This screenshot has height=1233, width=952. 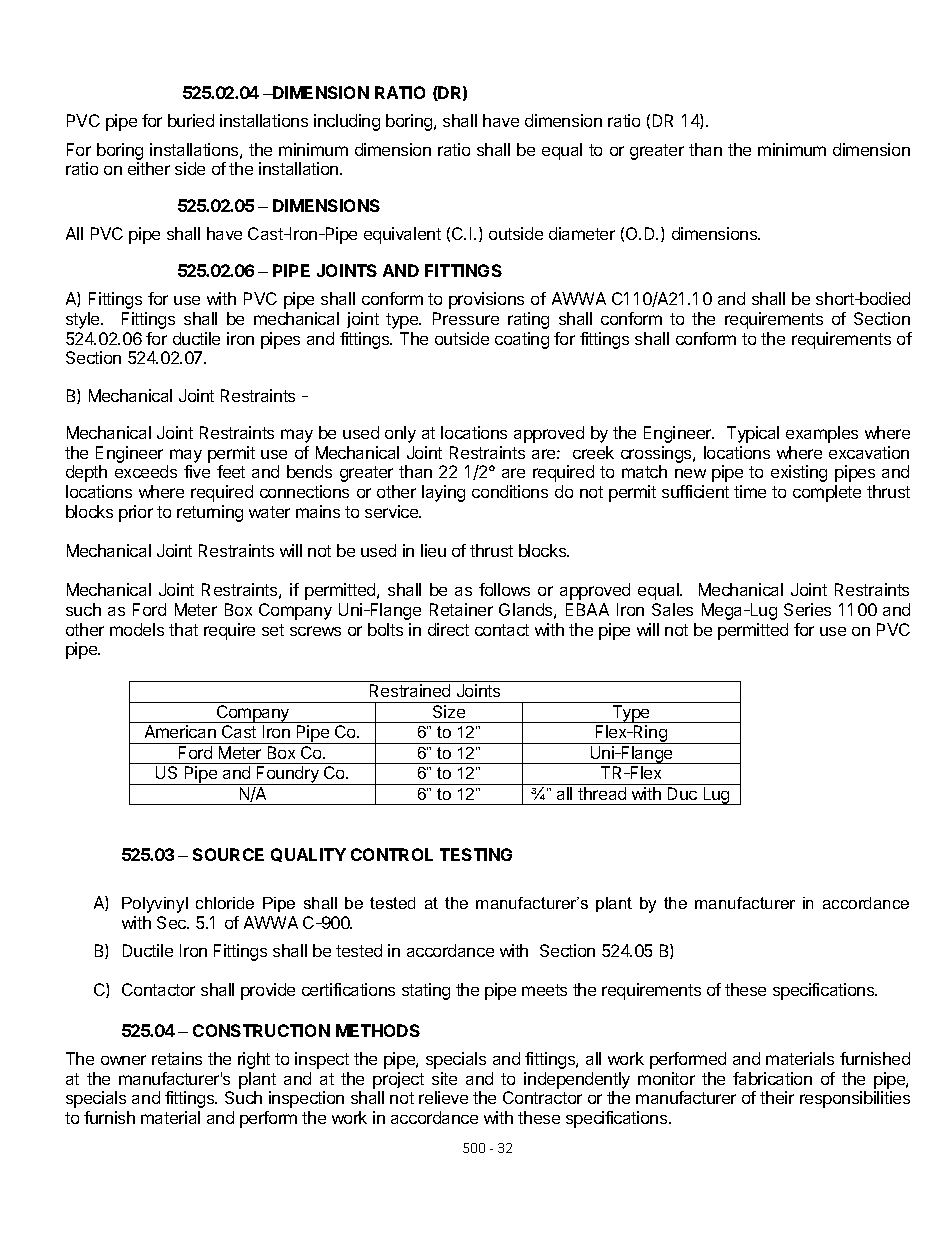 What do you see at coordinates (807, 609) in the screenshot?
I see `Series` at bounding box center [807, 609].
